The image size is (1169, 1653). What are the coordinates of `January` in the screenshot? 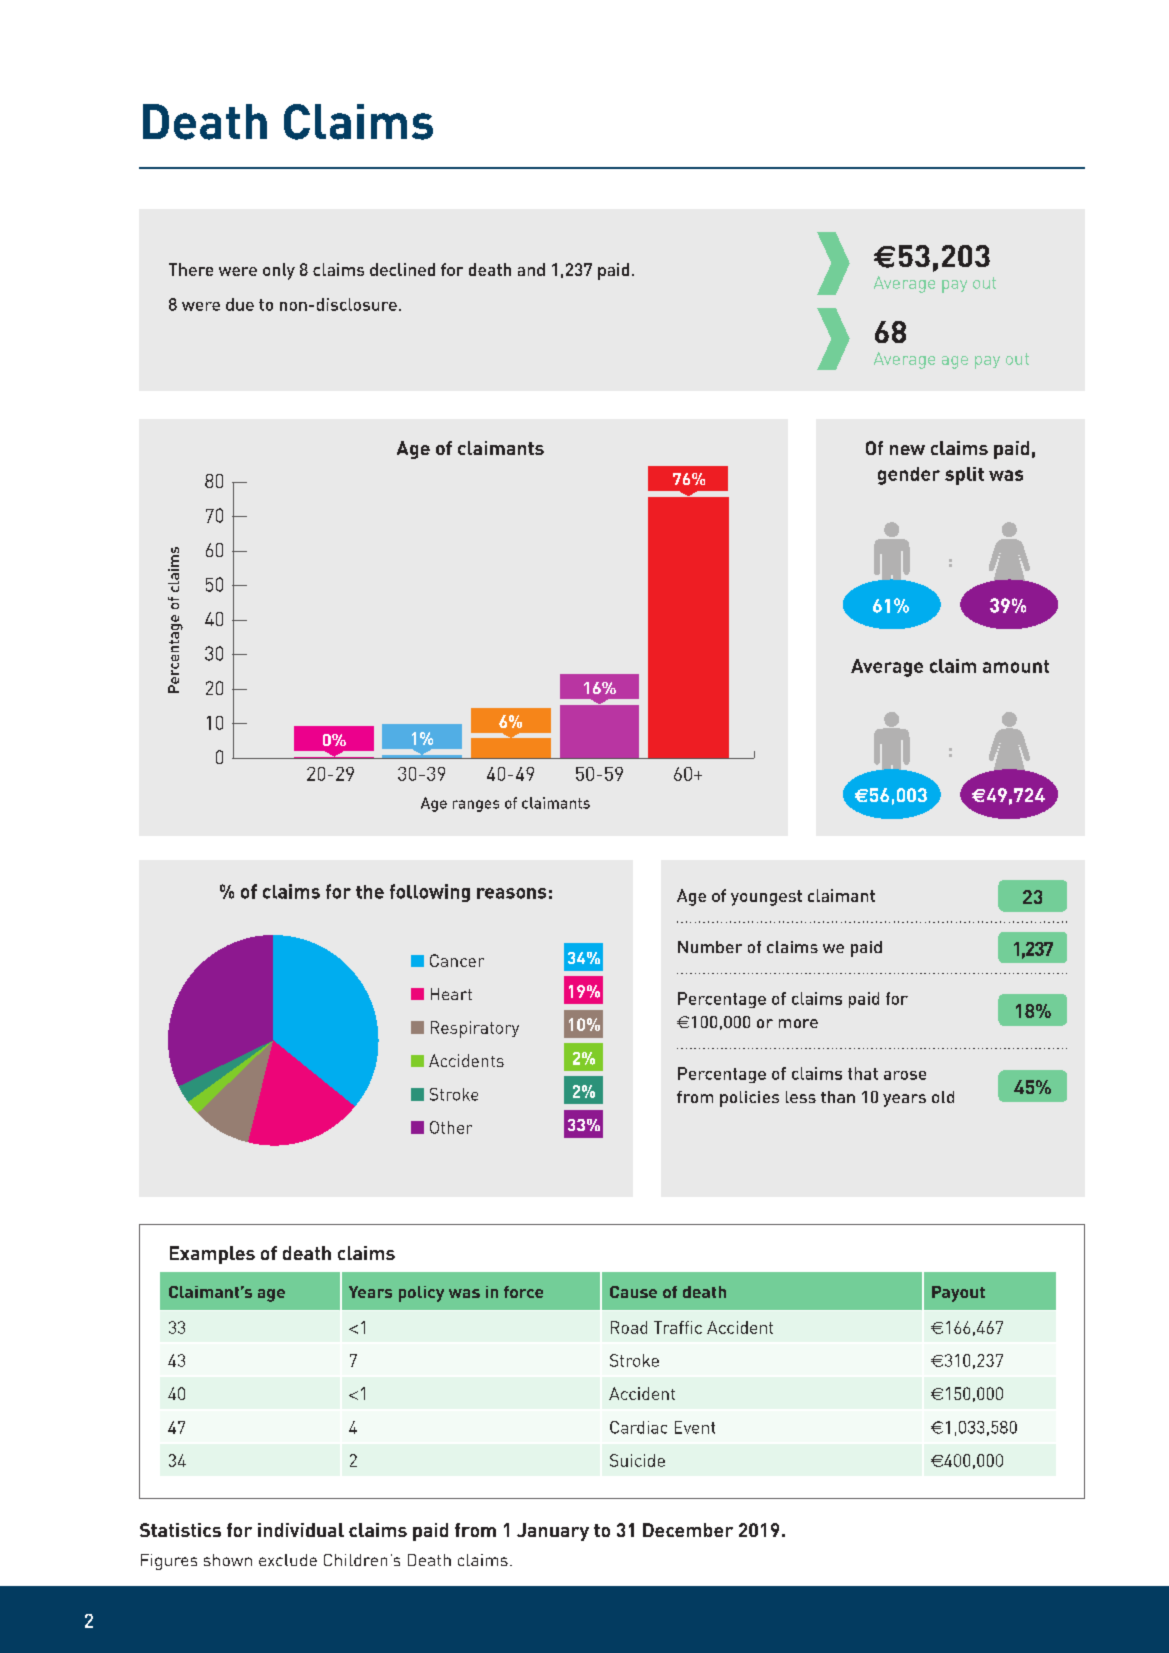 It's located at (553, 1532).
